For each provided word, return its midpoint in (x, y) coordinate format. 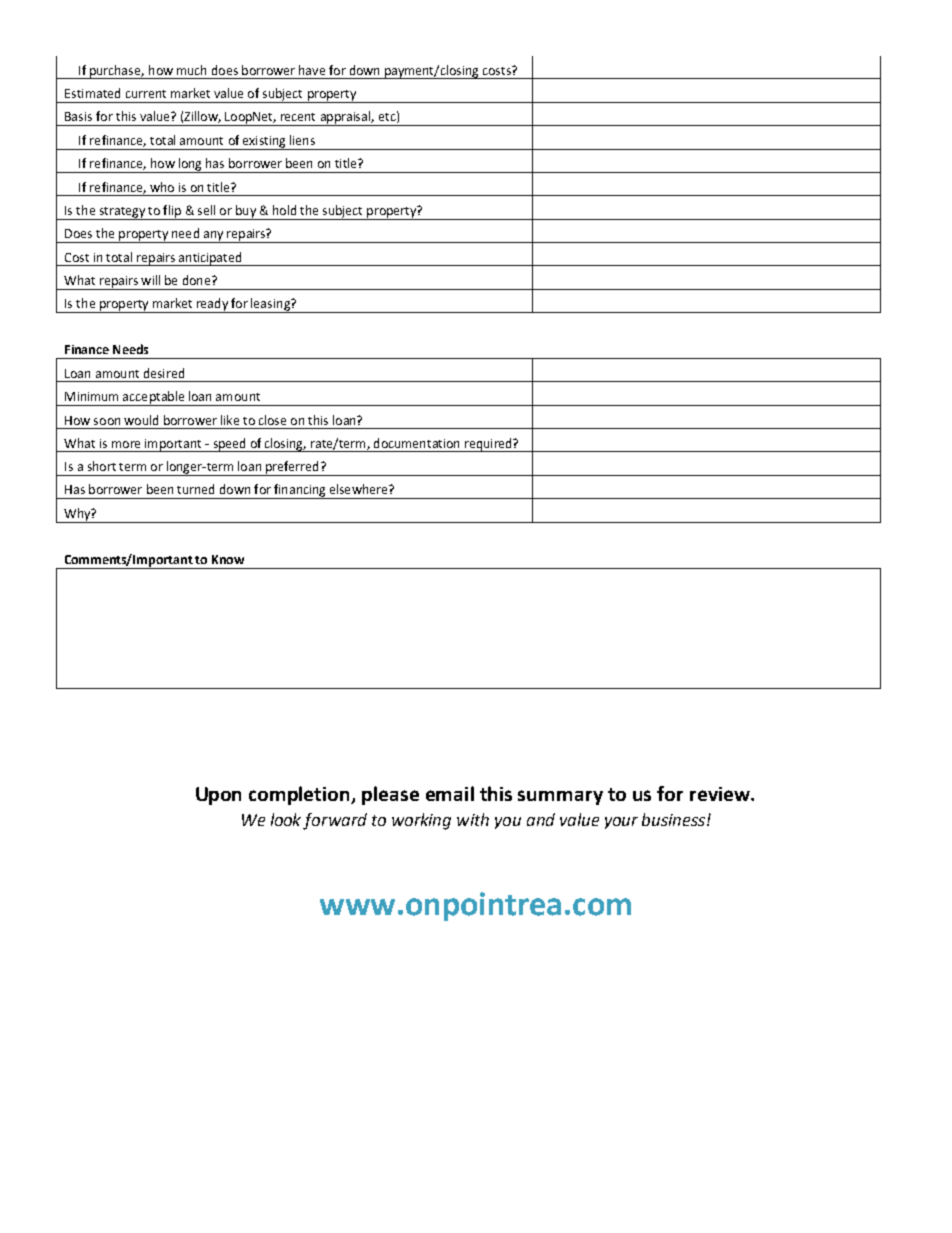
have (312, 70)
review (721, 794)
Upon (218, 796)
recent (298, 117)
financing (300, 491)
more (126, 444)
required (488, 445)
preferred (292, 468)
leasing (270, 305)
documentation (416, 443)
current (146, 94)
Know (228, 559)
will (150, 280)
